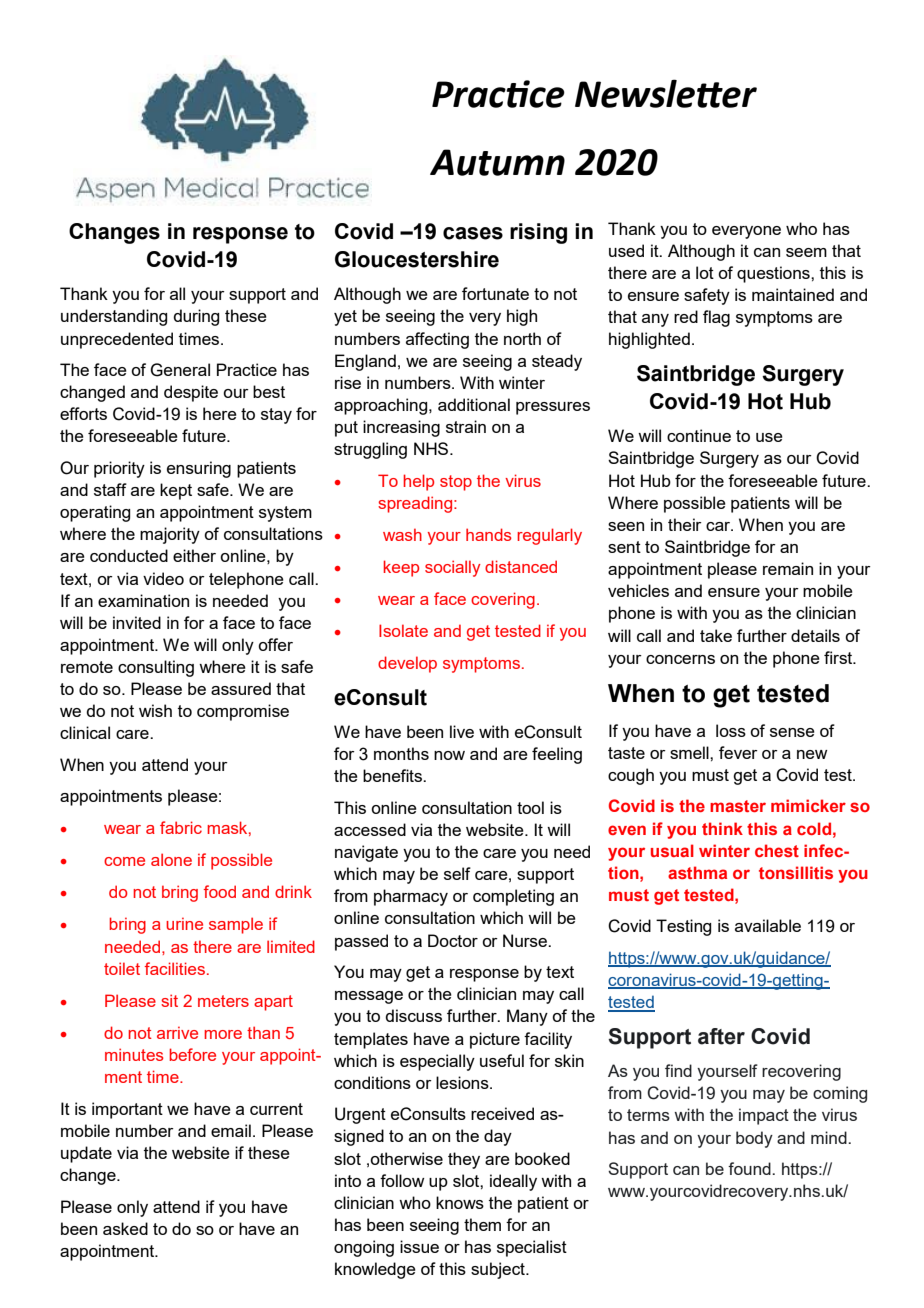 The width and height of the page is (924, 1308). I want to click on found, so click(750, 1168).
